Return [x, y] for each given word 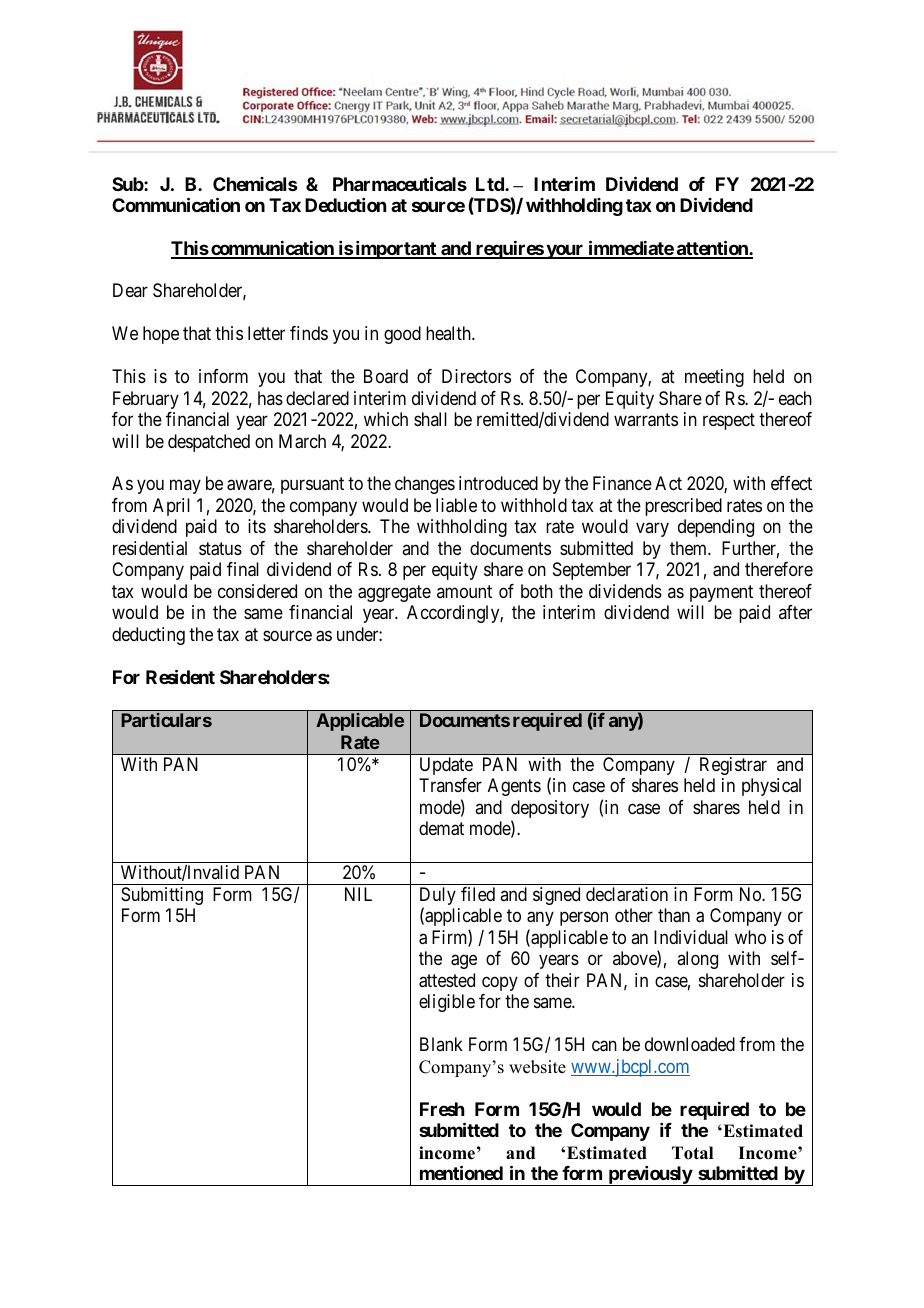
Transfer [450, 785]
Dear [130, 290]
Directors [476, 376]
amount [464, 591]
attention [712, 249]
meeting [714, 378]
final [243, 569]
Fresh [442, 1109]
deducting [148, 636]
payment [721, 593]
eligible [447, 1003]
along [697, 960]
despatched [209, 443]
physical [771, 787]
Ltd [491, 184]
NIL [358, 894]
